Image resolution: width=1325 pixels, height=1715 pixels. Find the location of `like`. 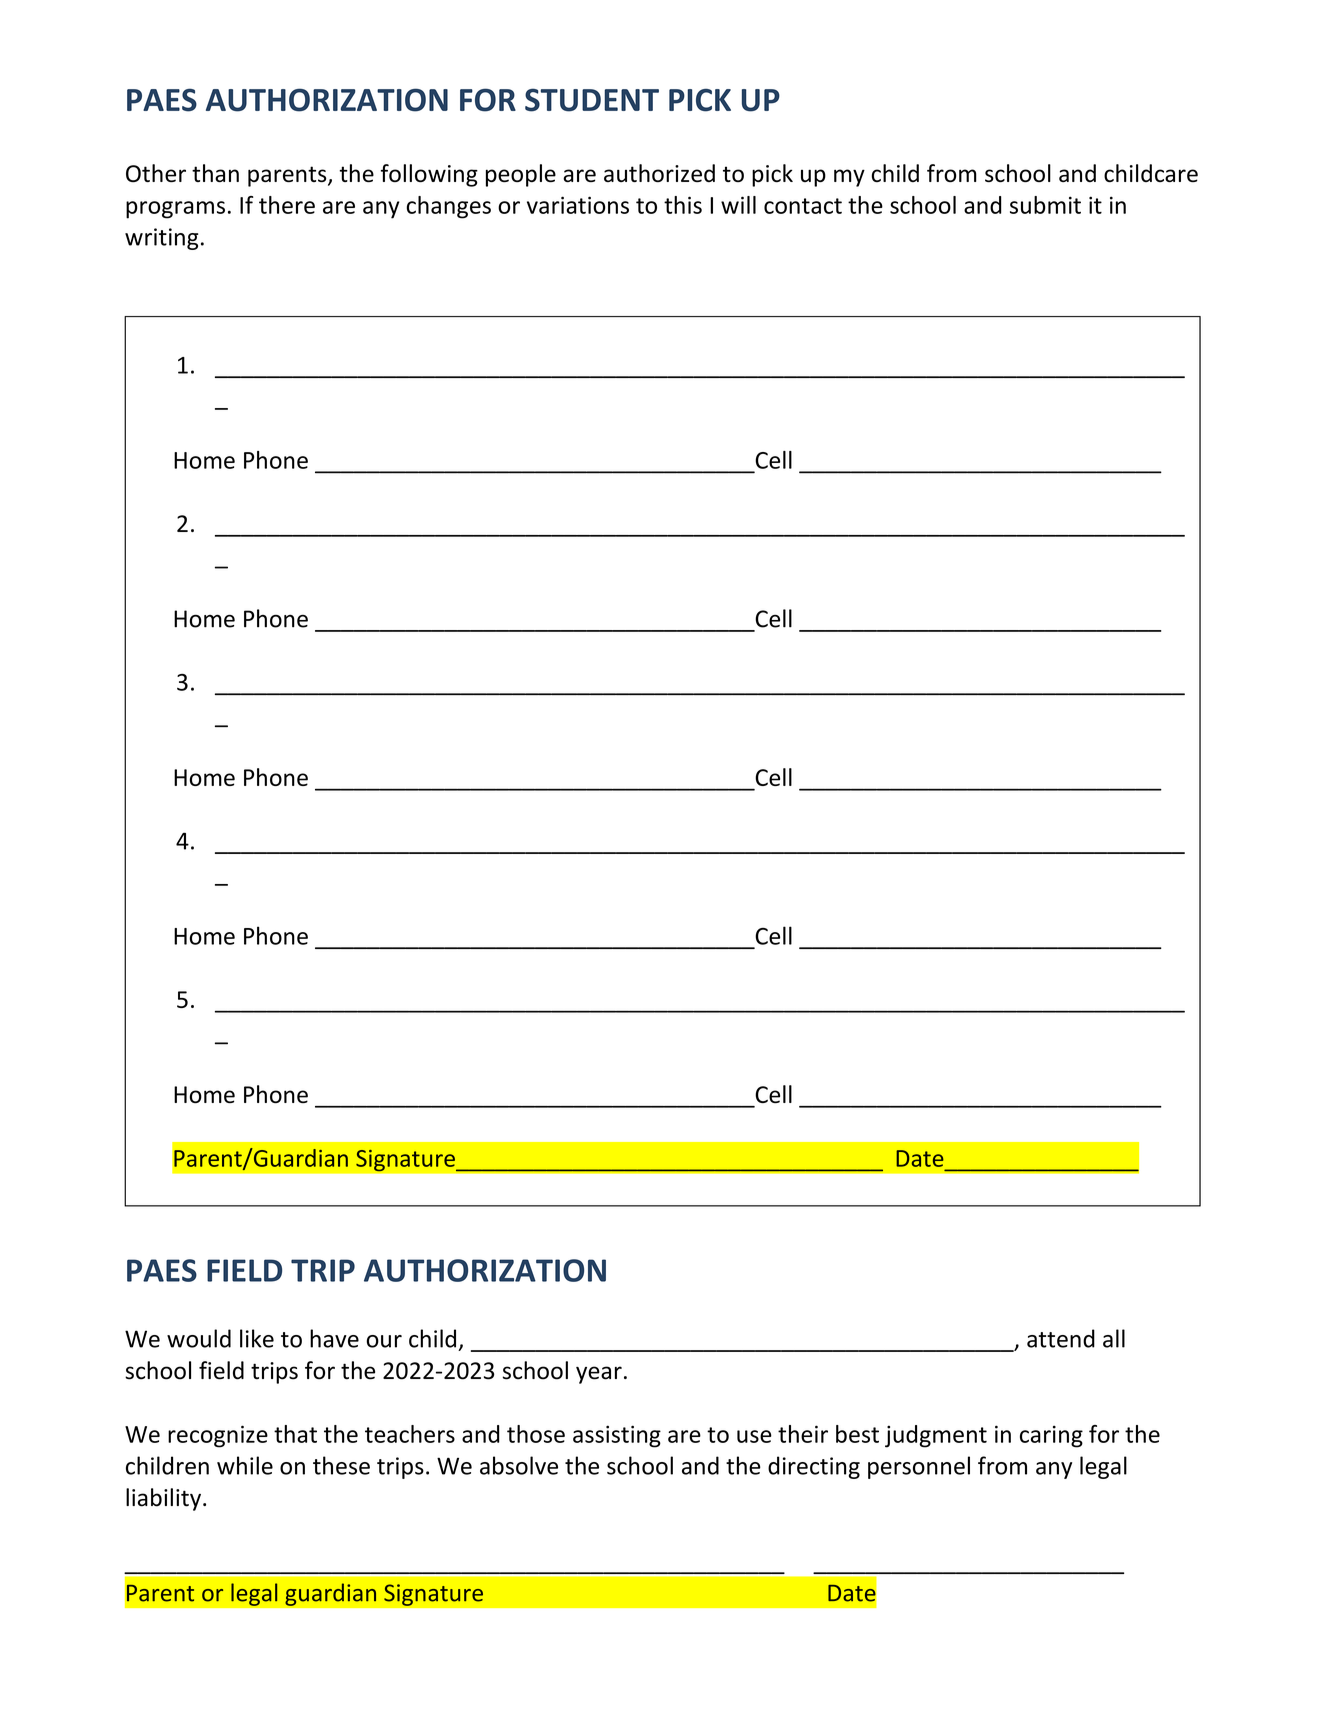

like is located at coordinates (257, 1338).
